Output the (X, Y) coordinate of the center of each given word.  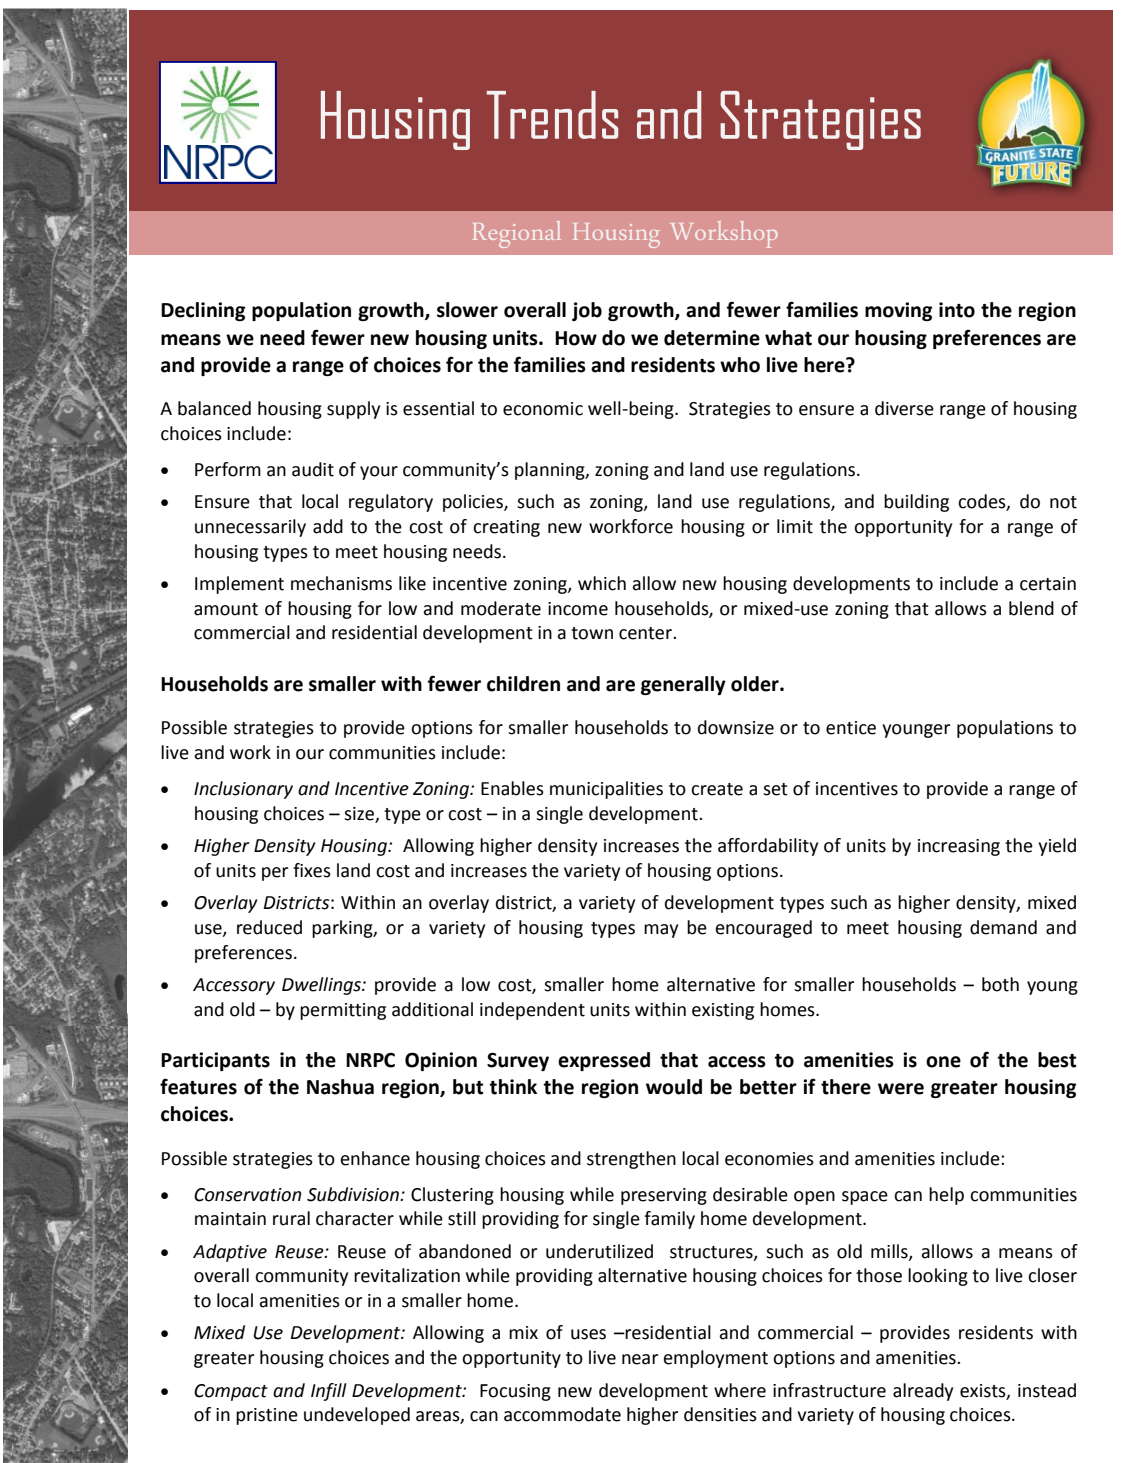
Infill (329, 1392)
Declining (203, 311)
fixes (312, 870)
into (957, 310)
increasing (959, 847)
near (640, 1359)
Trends (553, 115)
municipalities (606, 790)
